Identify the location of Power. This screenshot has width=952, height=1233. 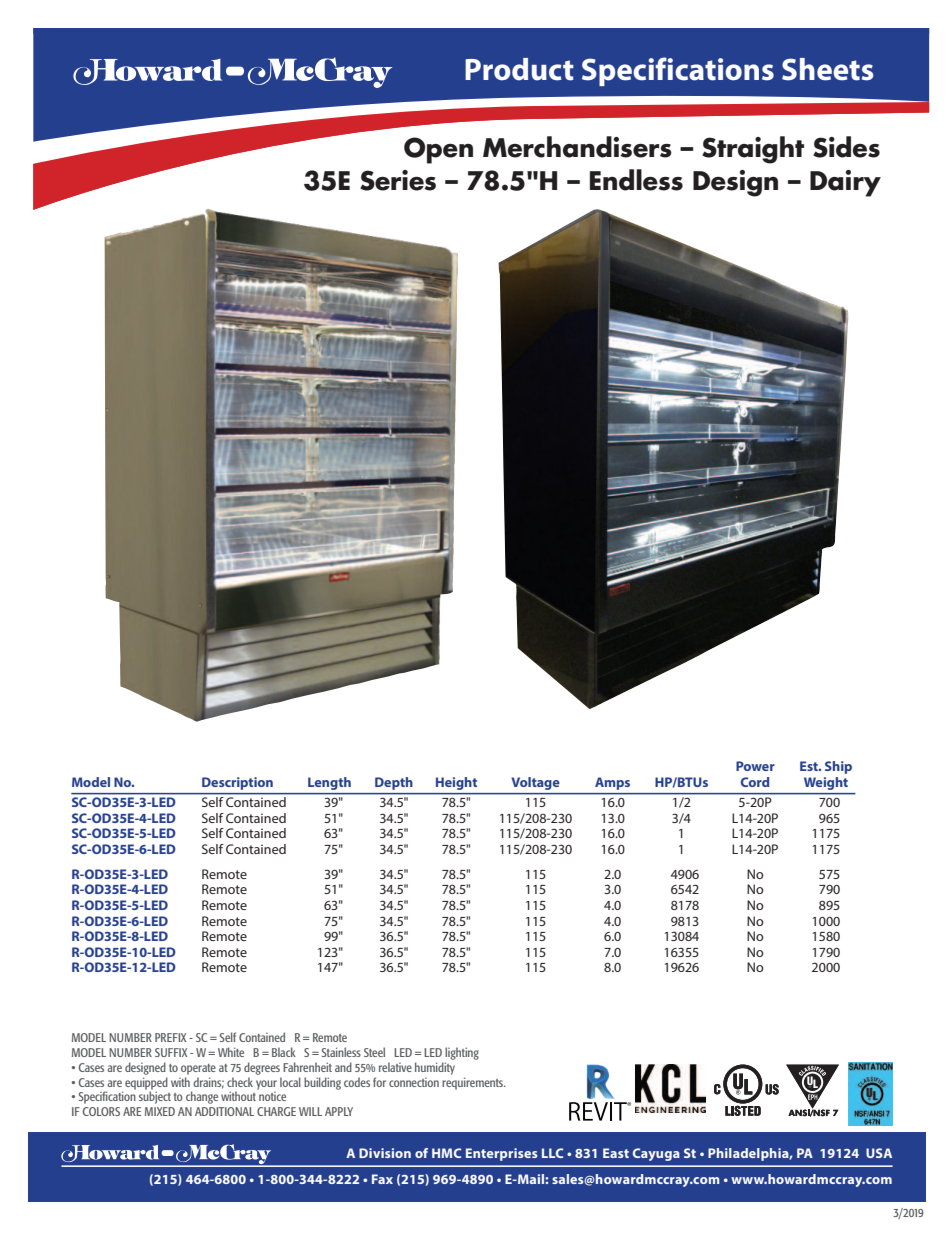
(755, 766).
